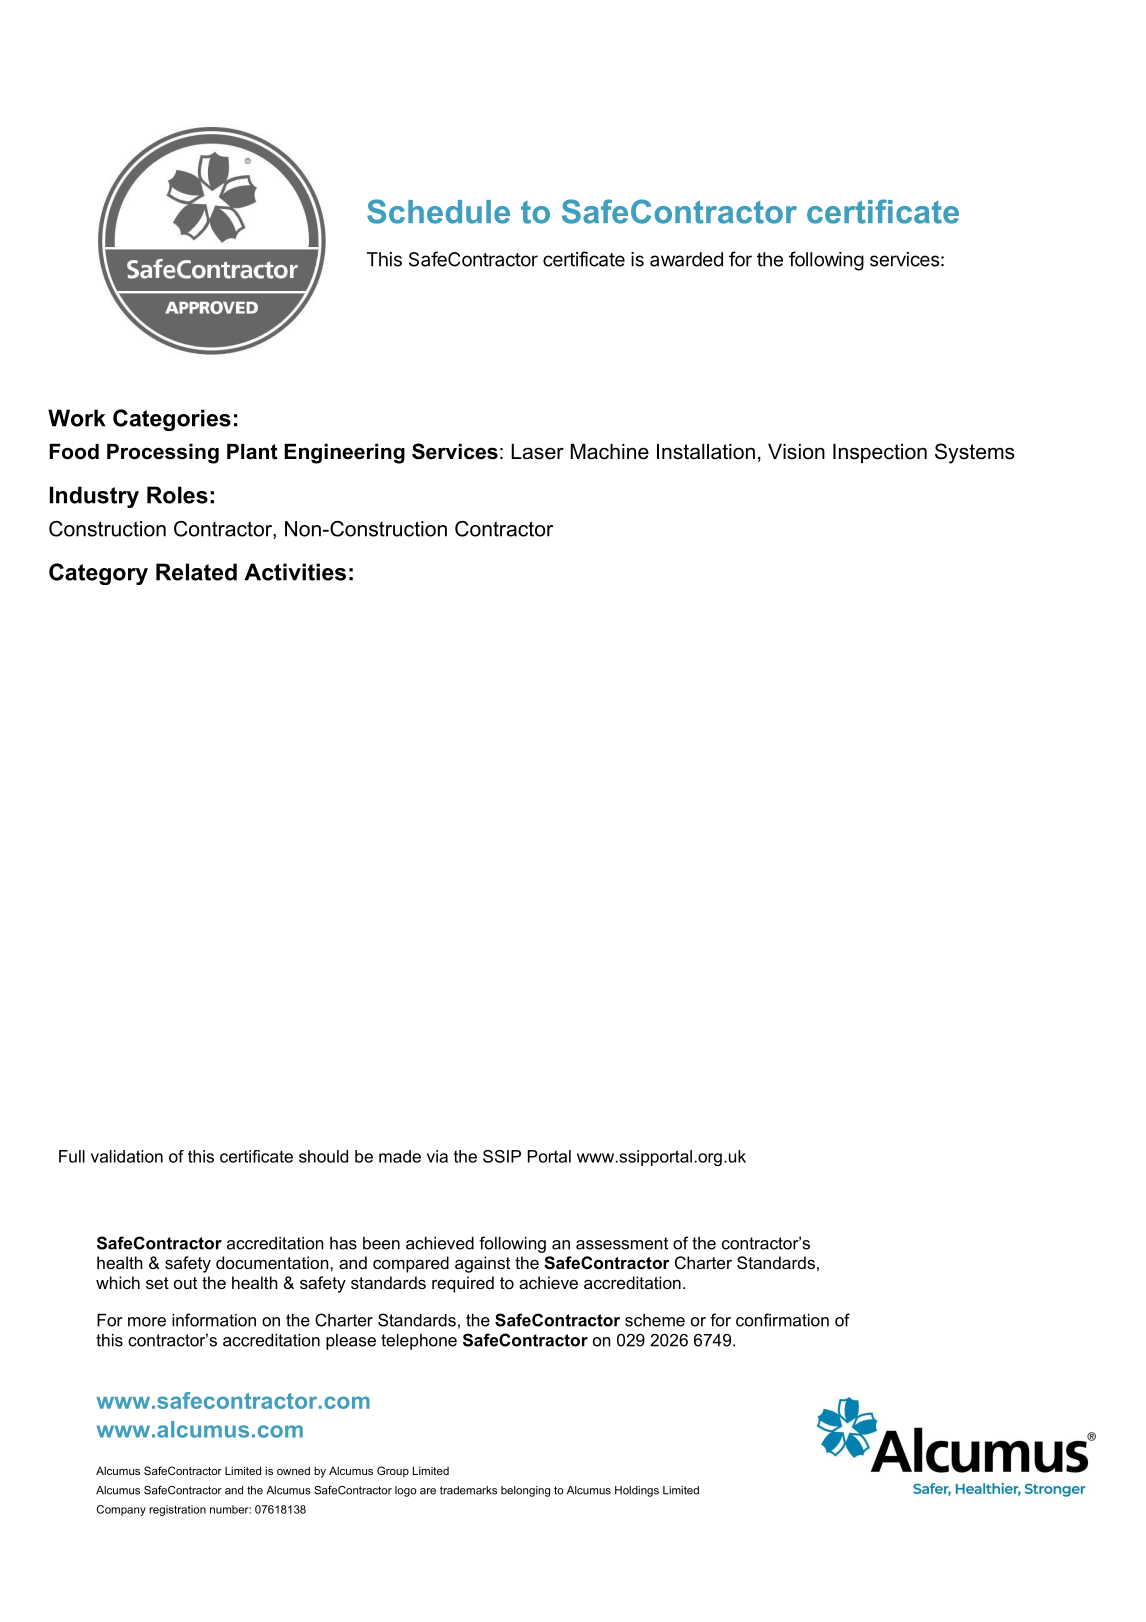 This screenshot has width=1146, height=1622. Describe the element at coordinates (525, 1491) in the screenshot. I see `belonging` at that location.
